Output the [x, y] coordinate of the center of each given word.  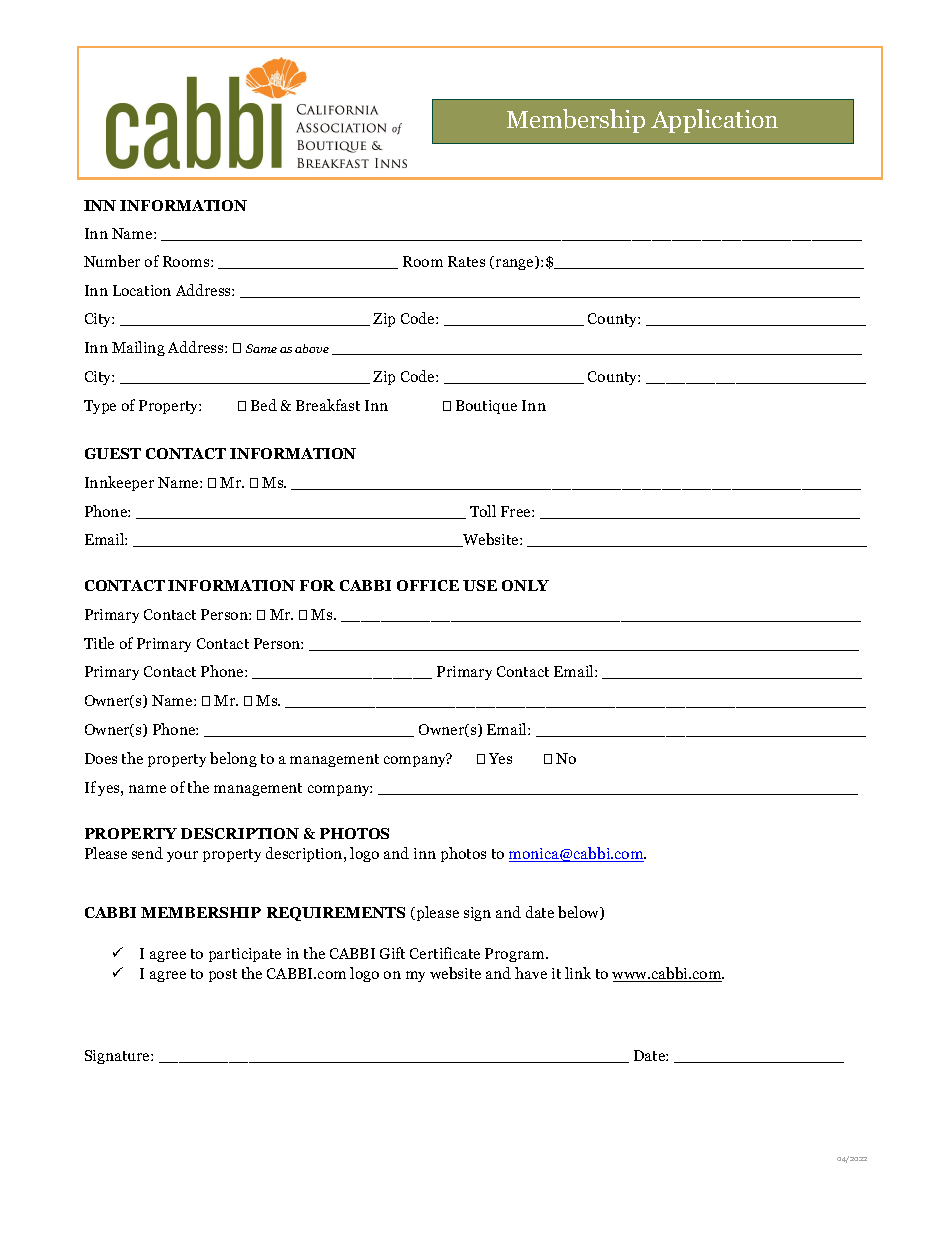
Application [714, 121]
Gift [392, 953]
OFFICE [428, 585]
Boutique [486, 407]
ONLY [525, 585]
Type [100, 407]
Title [99, 643]
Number [112, 261]
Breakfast [328, 405]
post [223, 975]
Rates [466, 261]
